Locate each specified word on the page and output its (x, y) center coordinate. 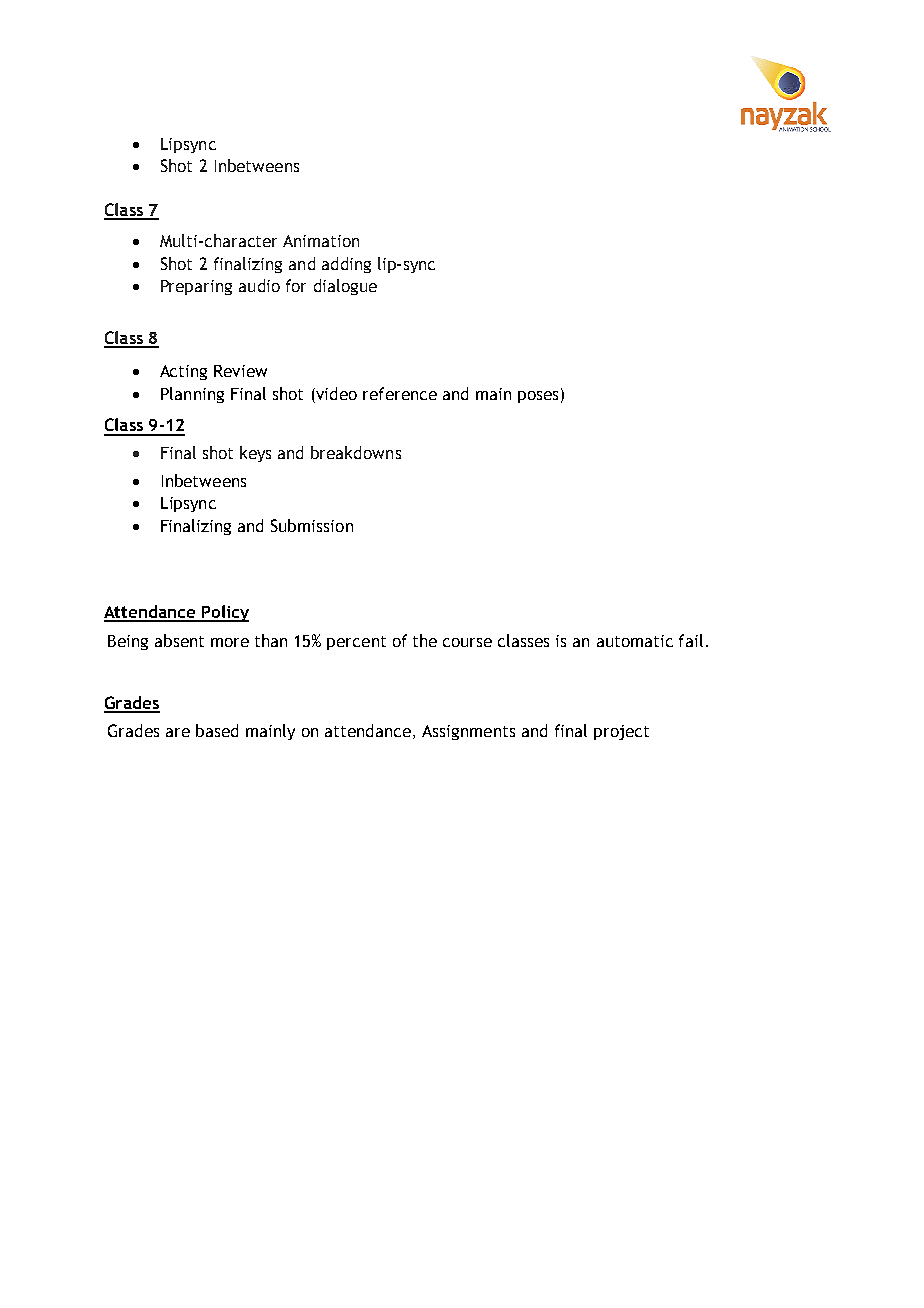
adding (346, 265)
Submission (312, 525)
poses (538, 397)
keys (255, 454)
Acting (183, 372)
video (335, 393)
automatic (635, 641)
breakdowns (356, 452)
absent (179, 640)
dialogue (345, 287)
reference (400, 393)
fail (691, 640)
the (425, 640)
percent (356, 643)
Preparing (196, 287)
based (217, 730)
